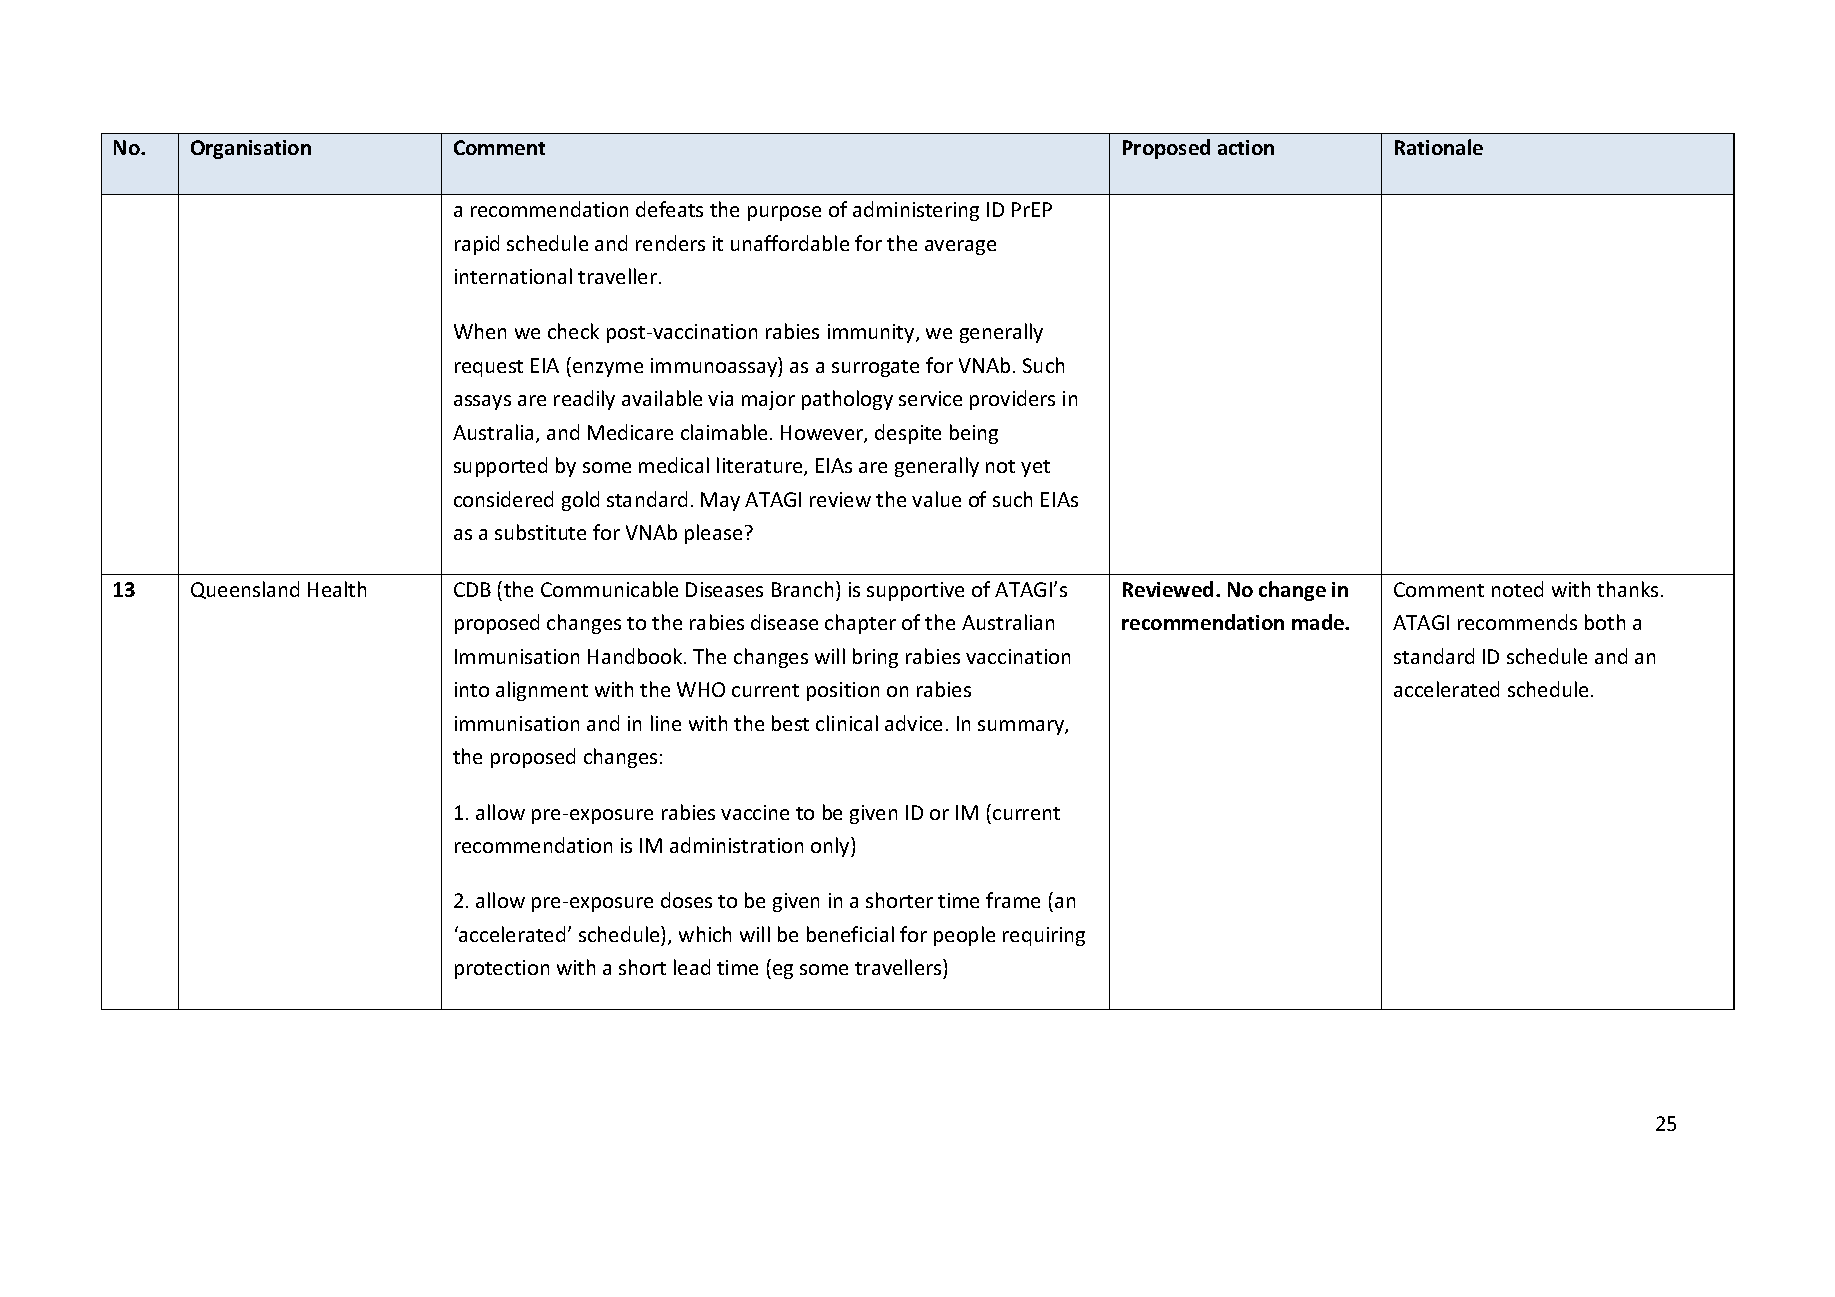  Describe the element at coordinates (913, 723) in the image. I see `advice` at that location.
